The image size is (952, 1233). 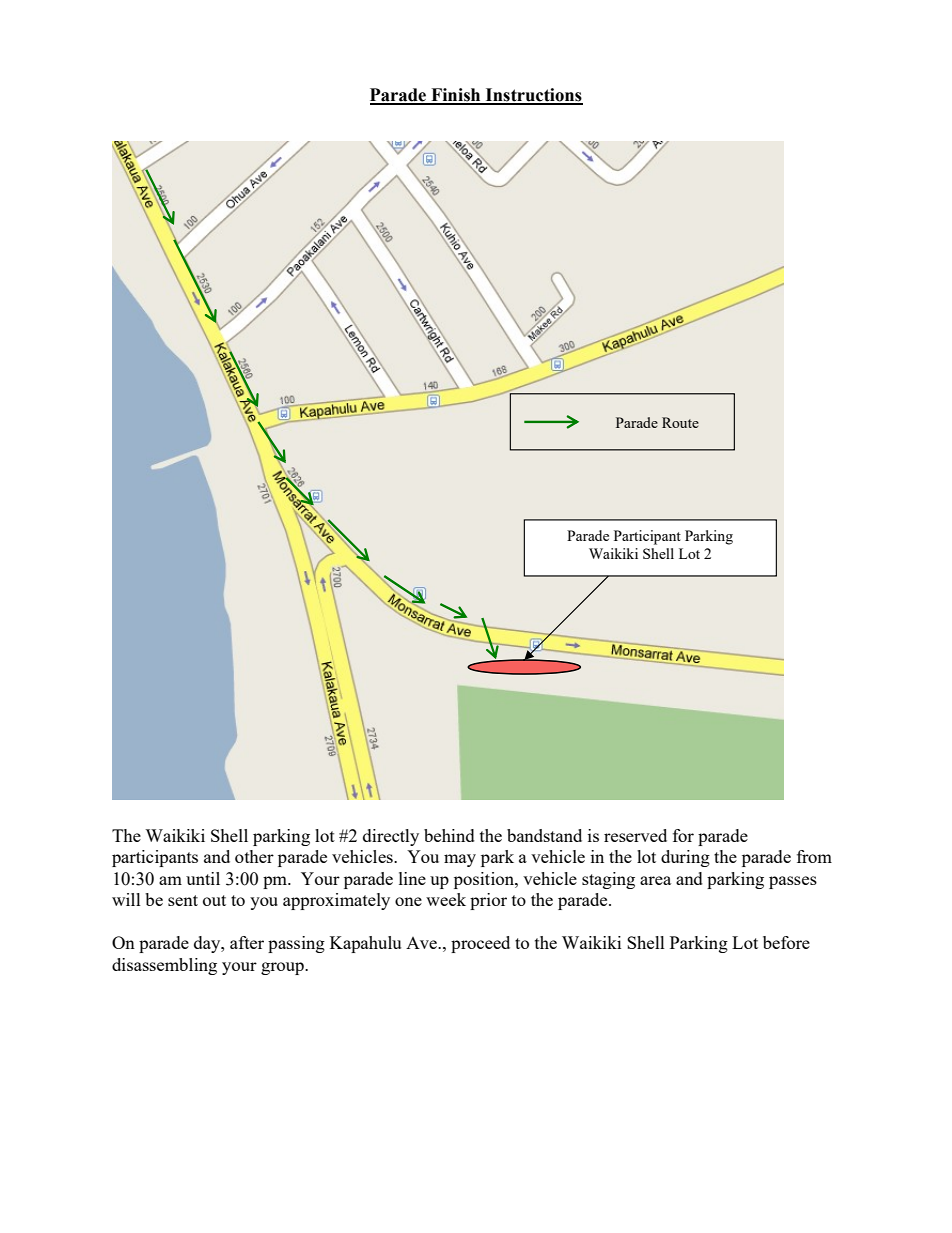 What do you see at coordinates (449, 835) in the image?
I see `behind` at bounding box center [449, 835].
